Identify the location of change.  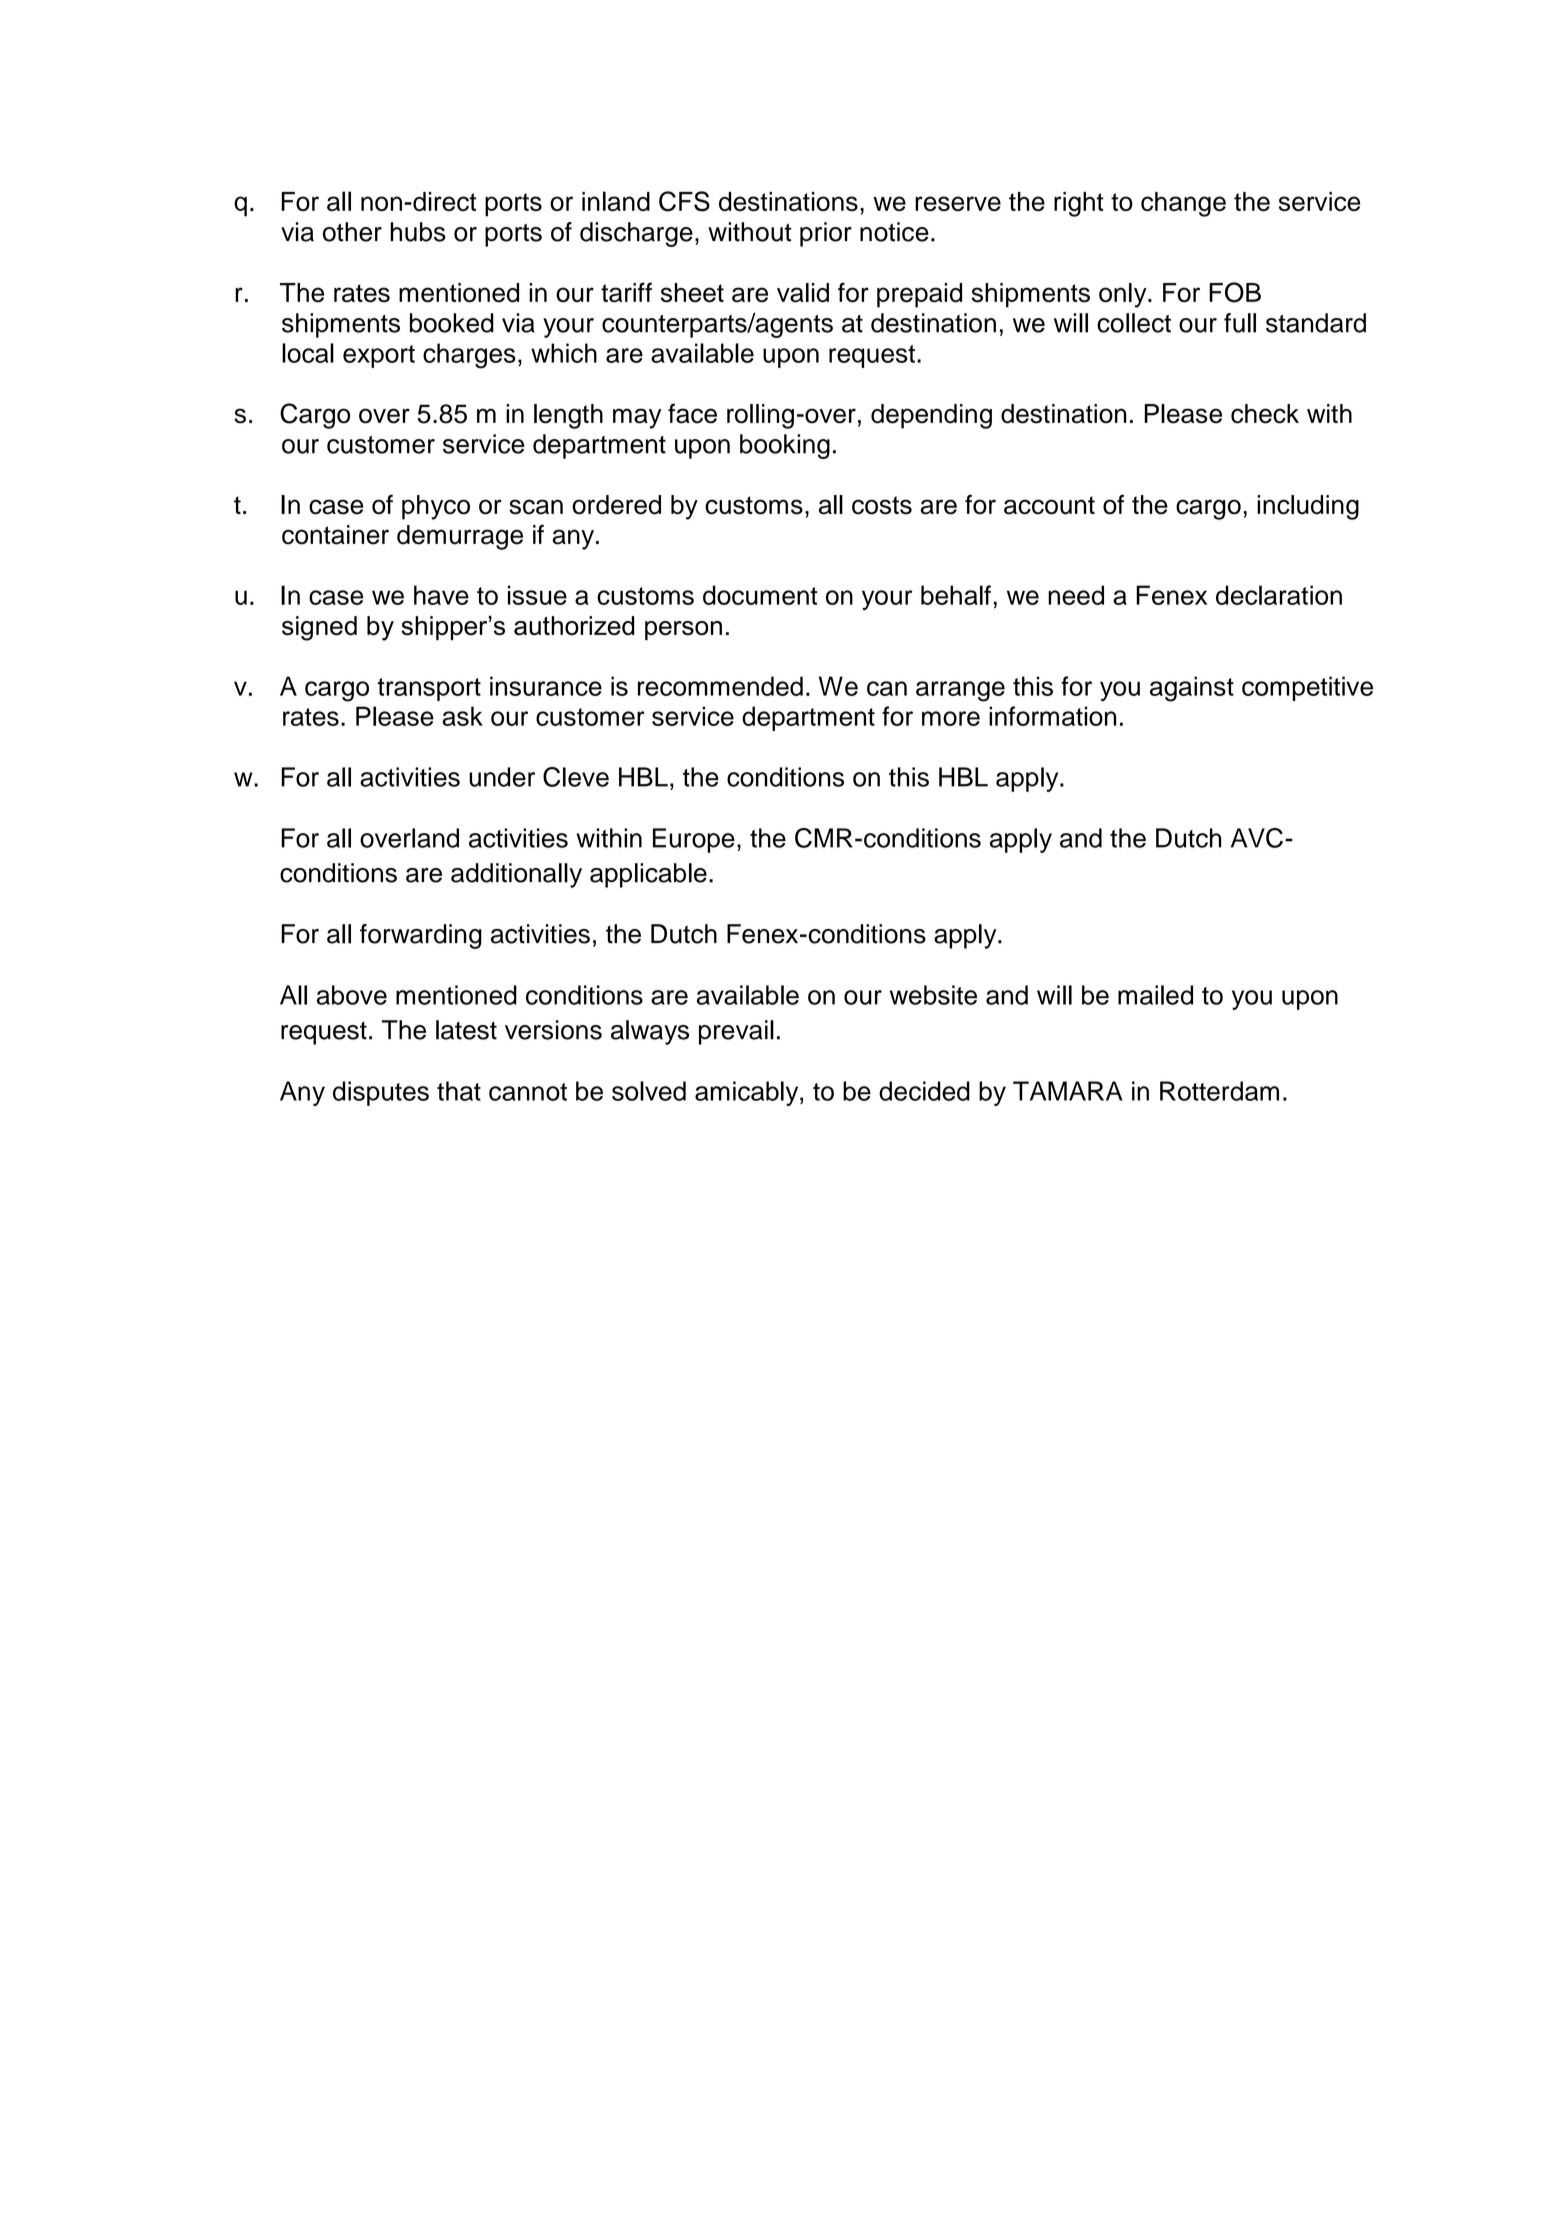
(1183, 204).
